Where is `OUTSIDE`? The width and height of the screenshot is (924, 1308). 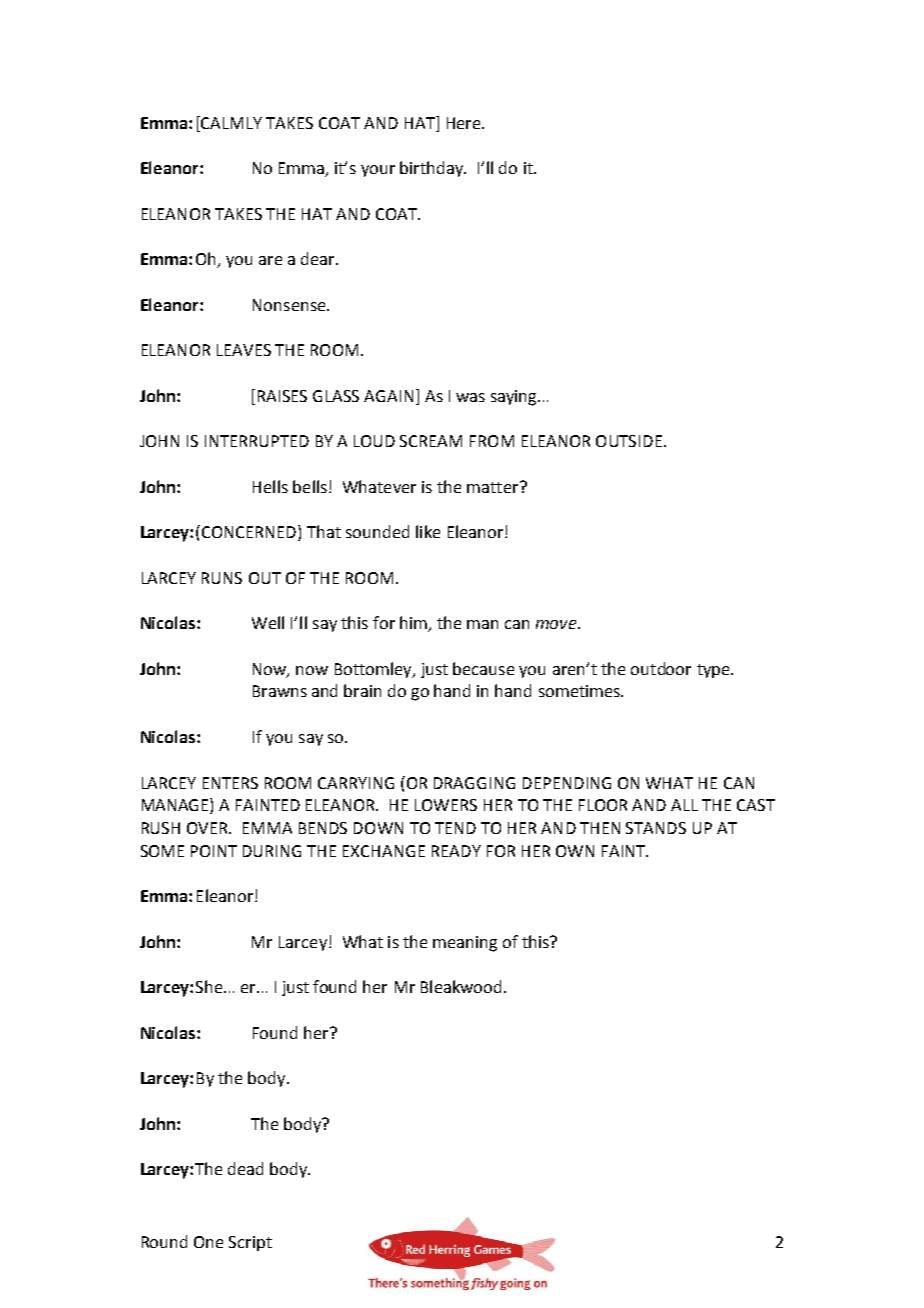 OUTSIDE is located at coordinates (629, 441).
